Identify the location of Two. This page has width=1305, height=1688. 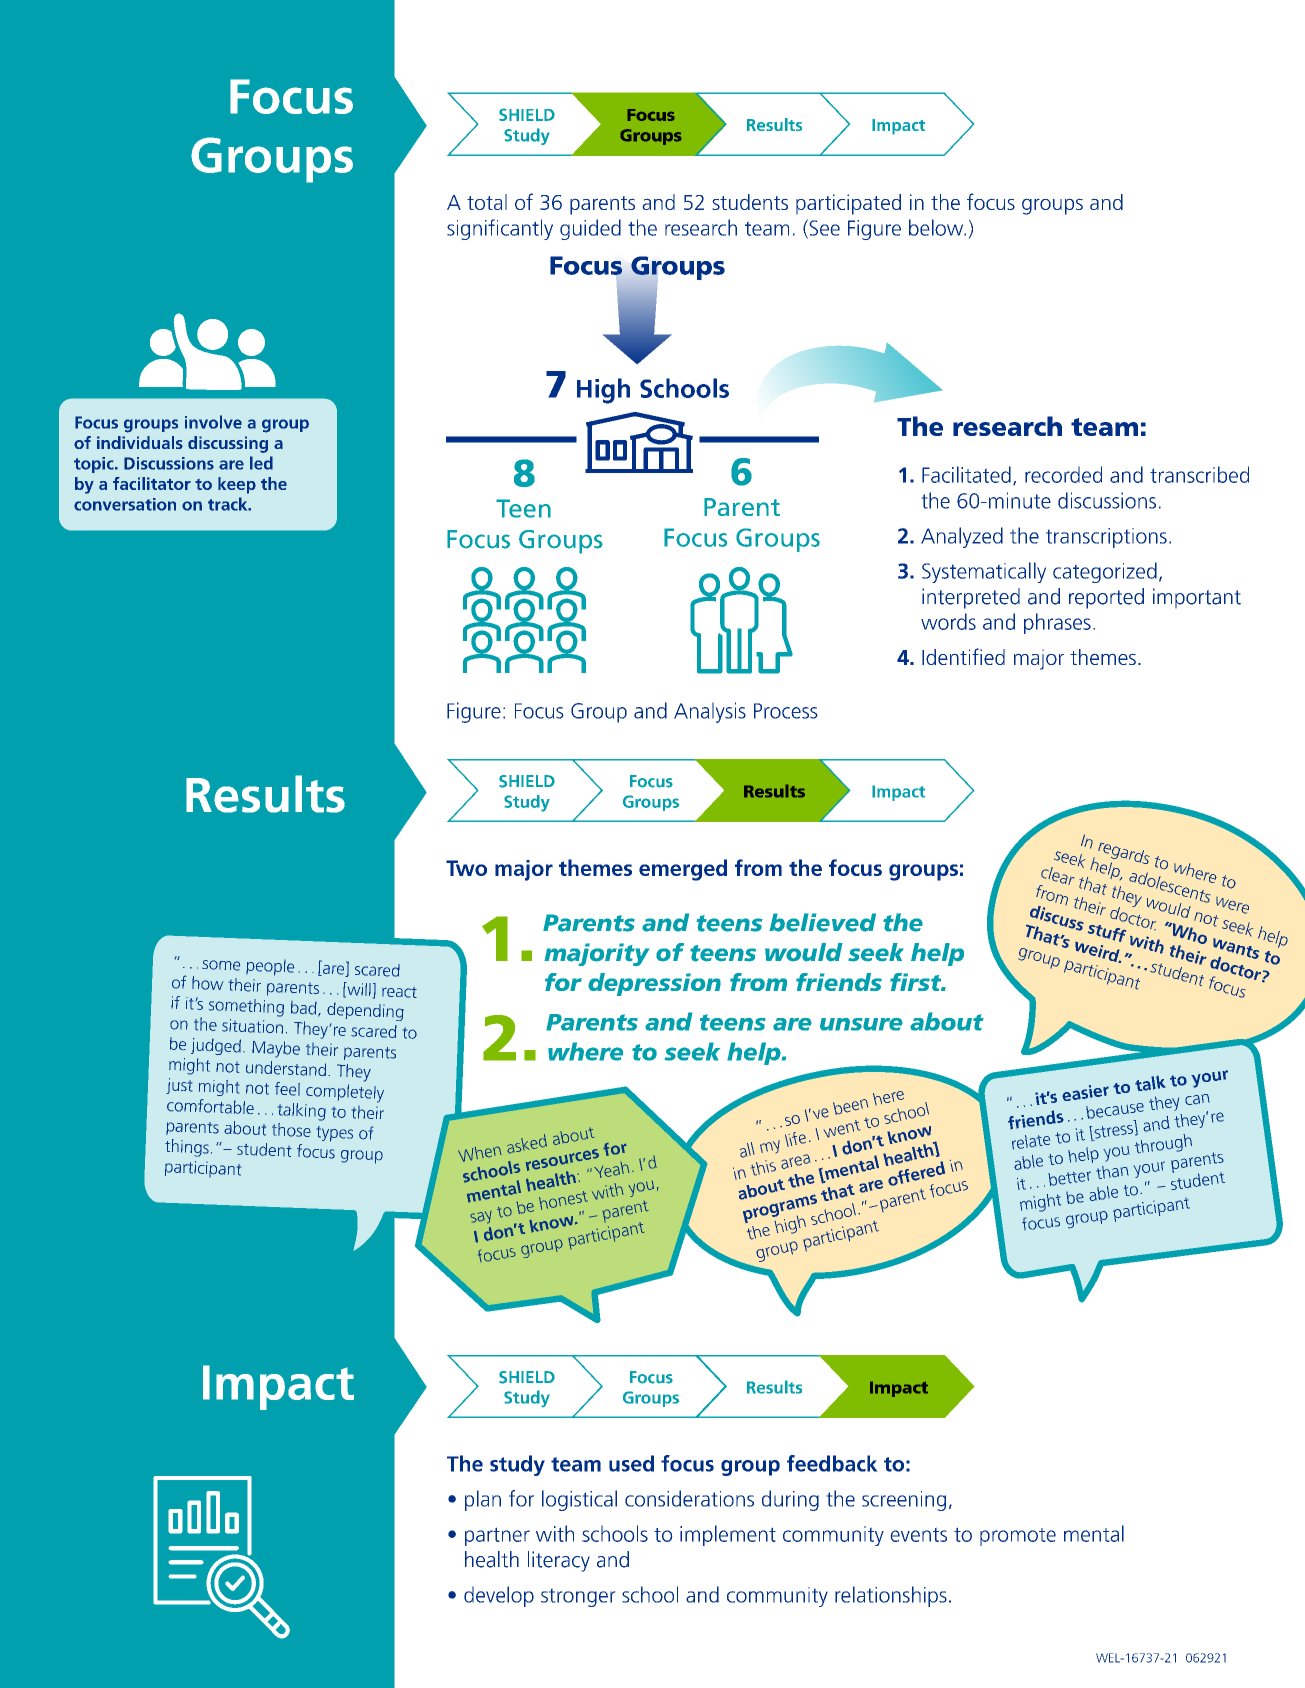
(466, 868).
